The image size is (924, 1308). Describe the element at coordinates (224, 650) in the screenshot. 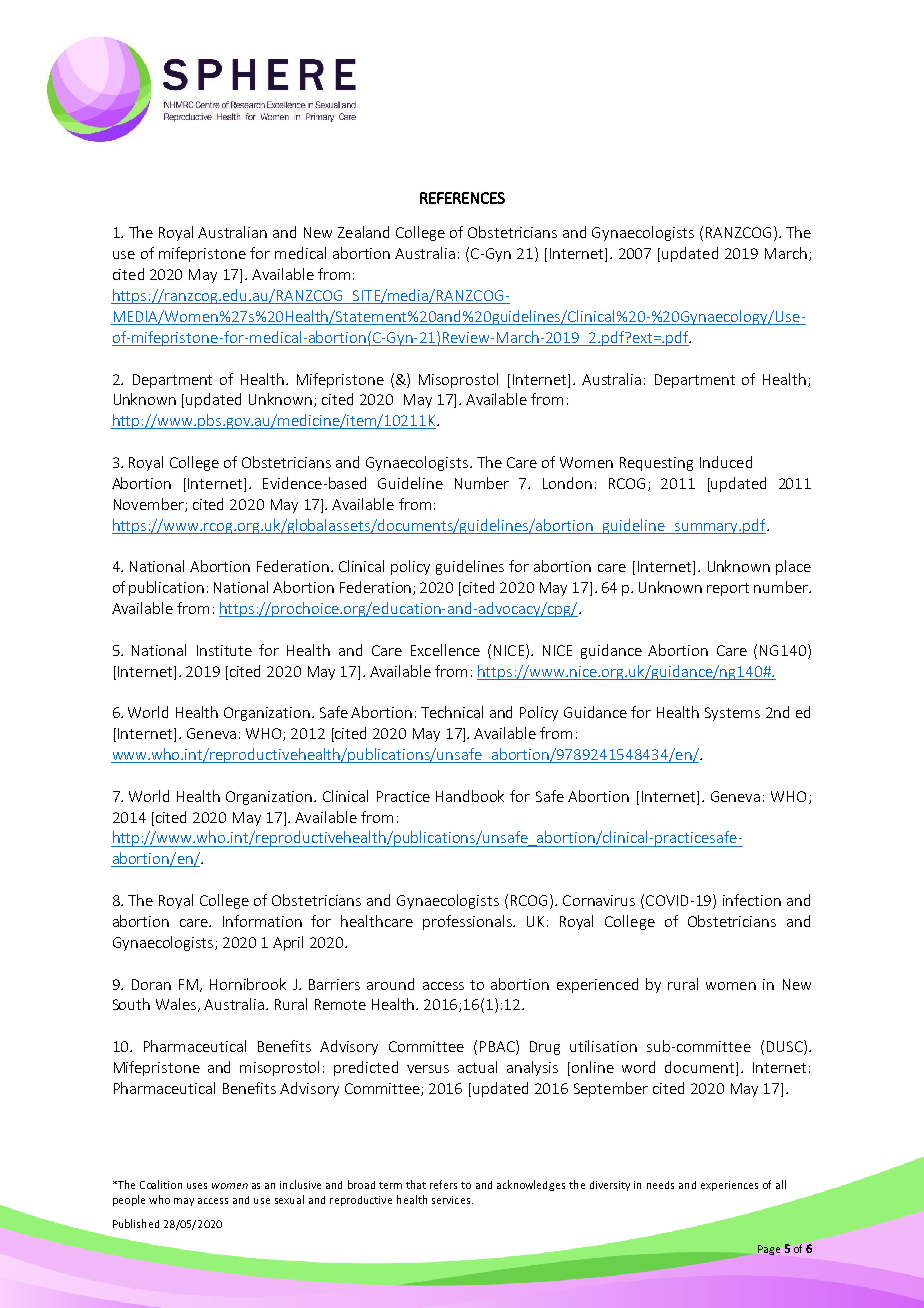

I see `Institute` at that location.
